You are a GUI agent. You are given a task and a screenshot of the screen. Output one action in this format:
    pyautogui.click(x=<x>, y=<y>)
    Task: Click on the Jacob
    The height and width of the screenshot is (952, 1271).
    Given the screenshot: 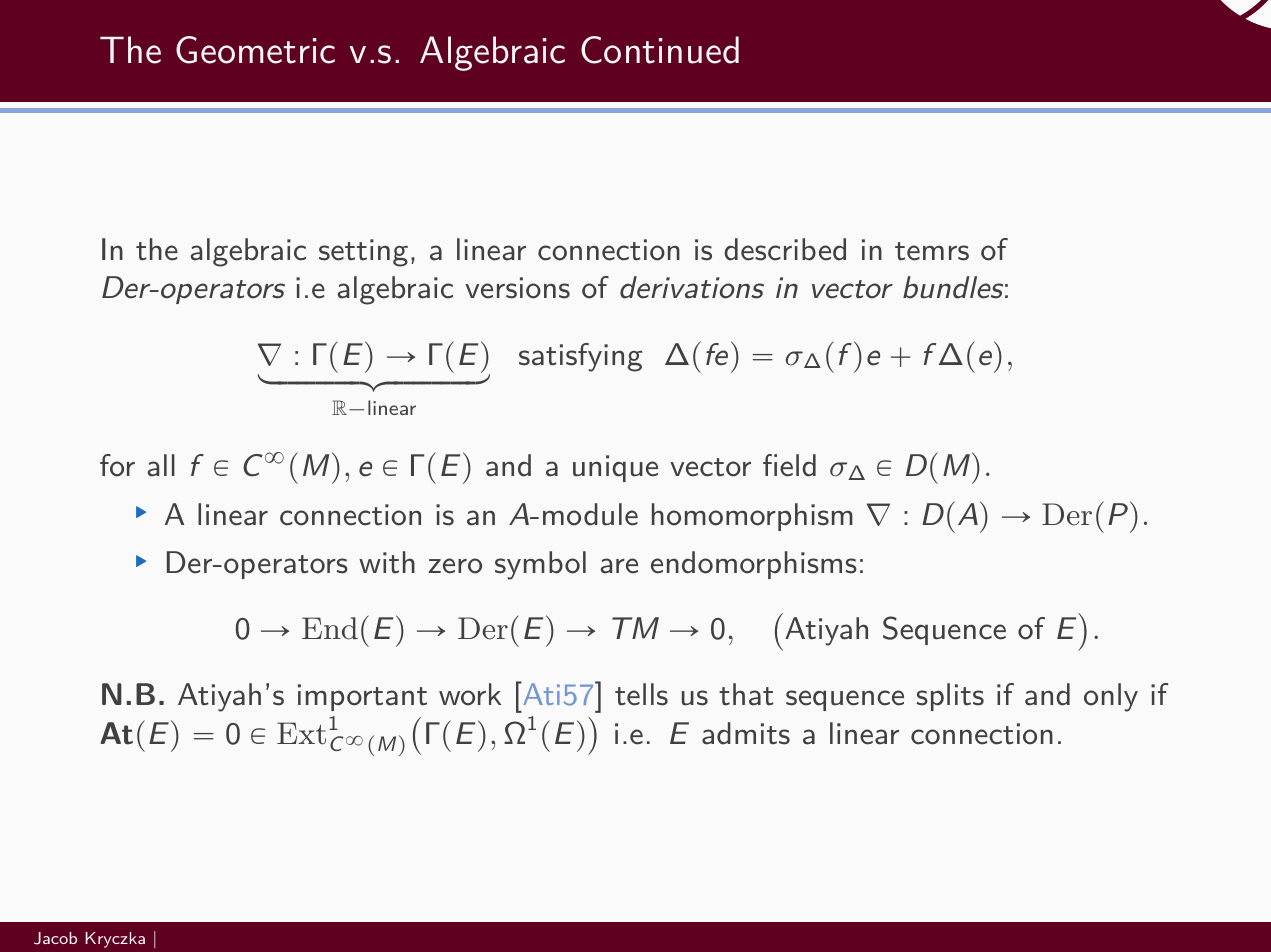 What is the action you would take?
    pyautogui.click(x=55, y=938)
